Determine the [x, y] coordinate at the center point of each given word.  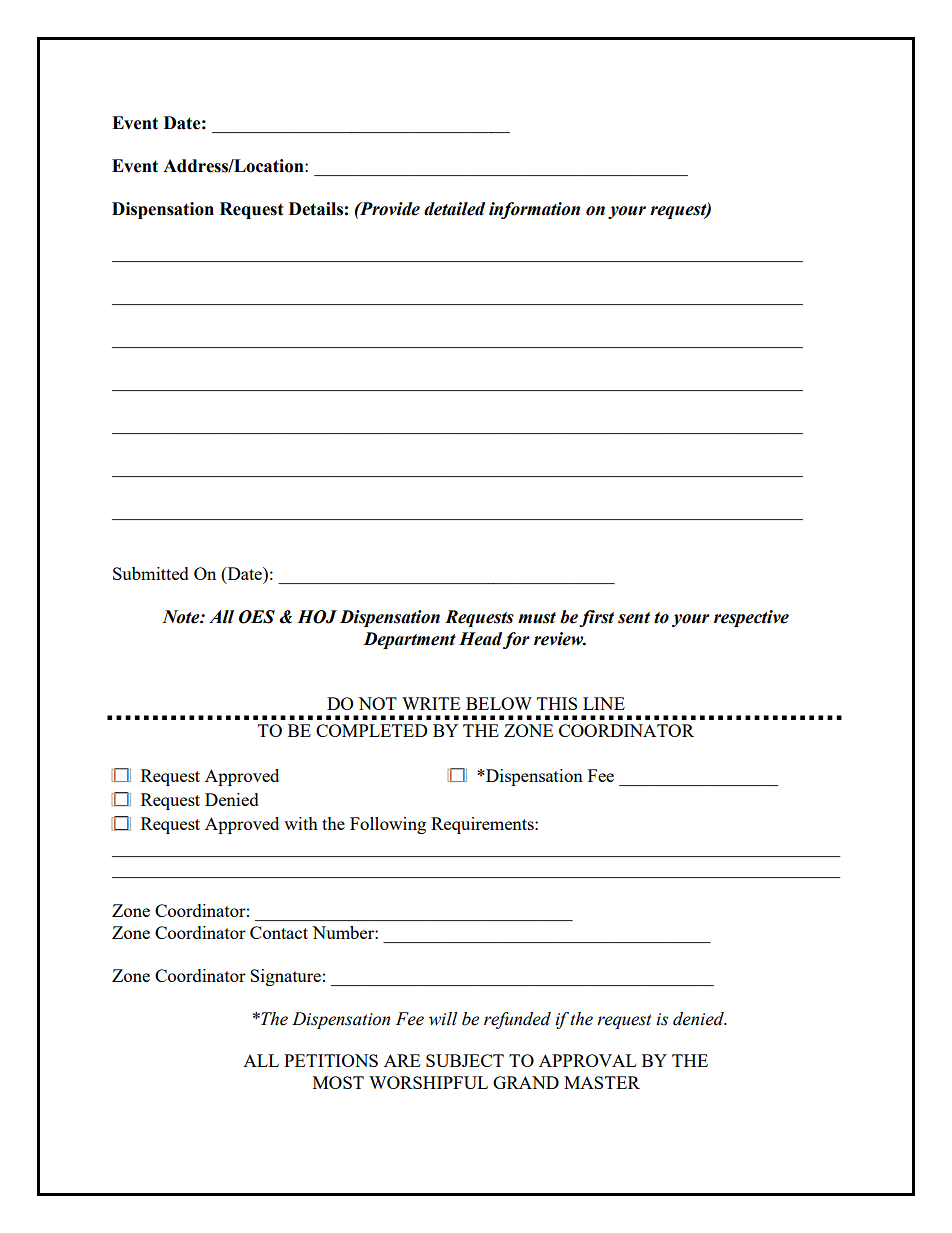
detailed [454, 209]
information [534, 210]
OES [257, 617]
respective [751, 618]
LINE [604, 703]
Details [316, 209]
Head [480, 639]
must [537, 618]
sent [634, 618]
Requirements [483, 825]
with [301, 823]
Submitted [151, 573]
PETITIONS [331, 1060]
